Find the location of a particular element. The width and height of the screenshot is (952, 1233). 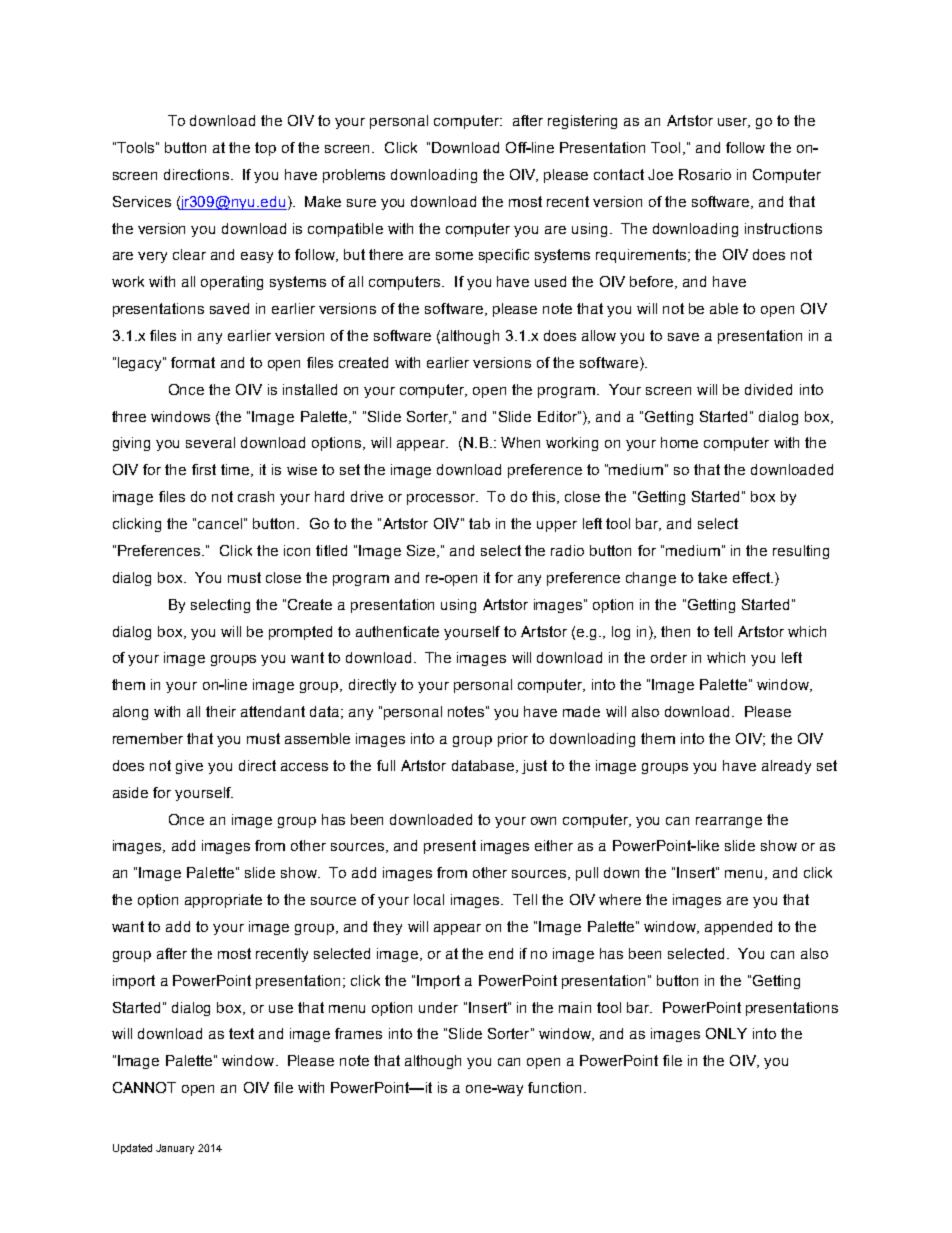

January is located at coordinates (175, 1149).
